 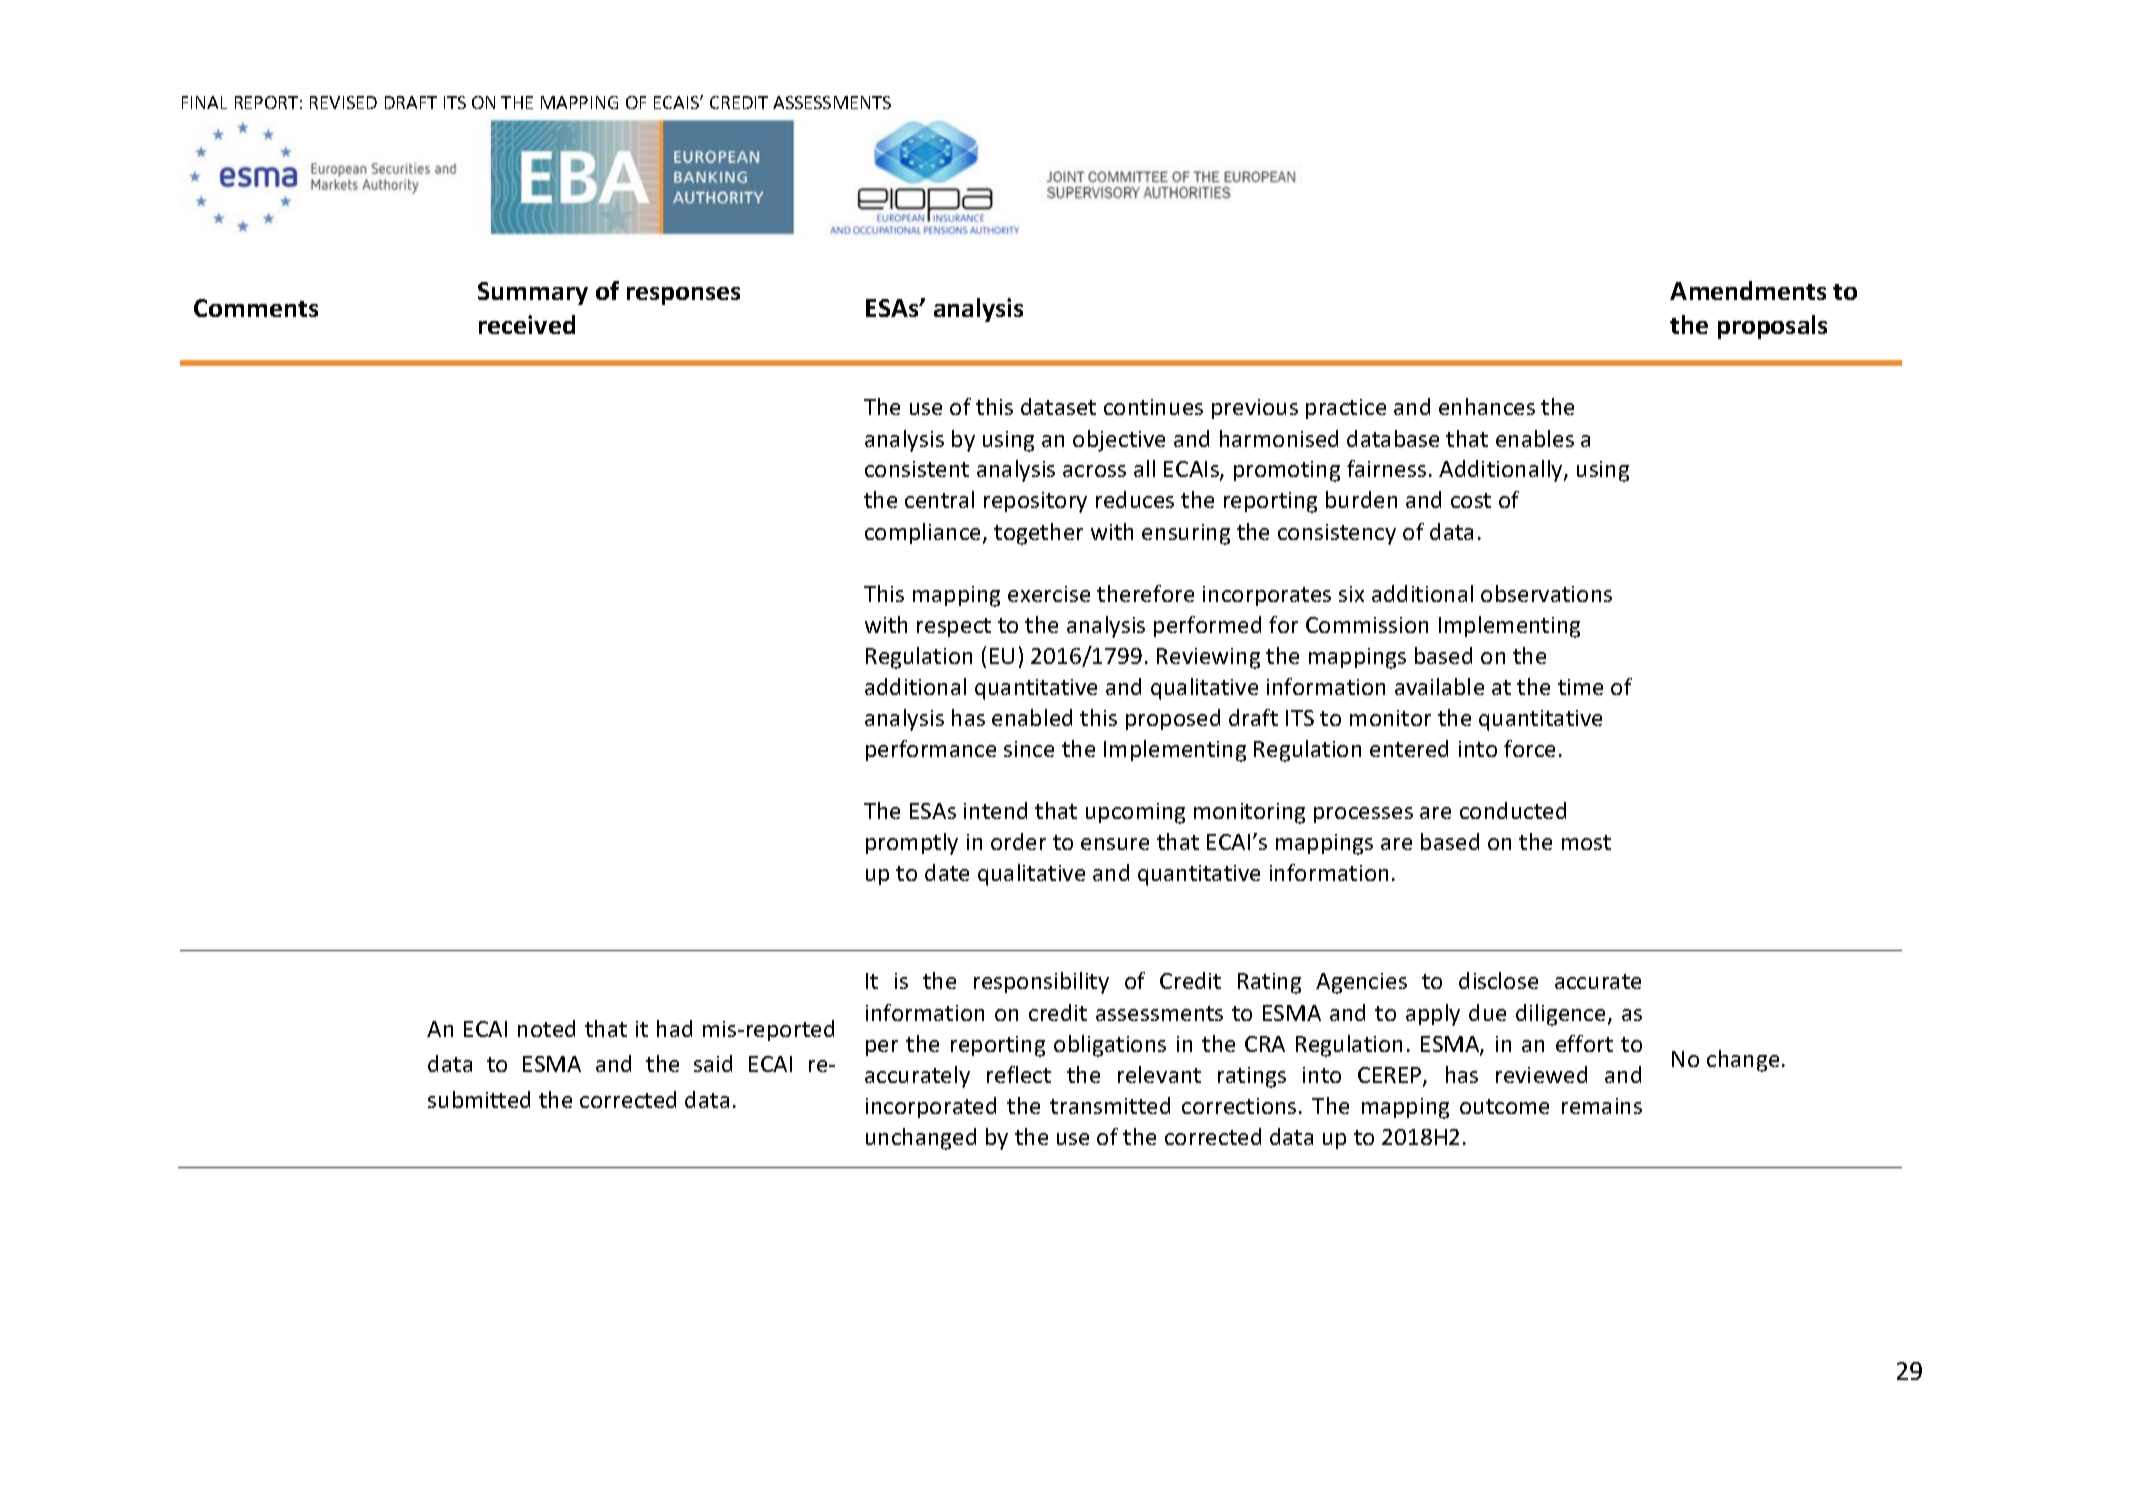 What do you see at coordinates (1748, 290) in the screenshot?
I see `Amendments` at bounding box center [1748, 290].
